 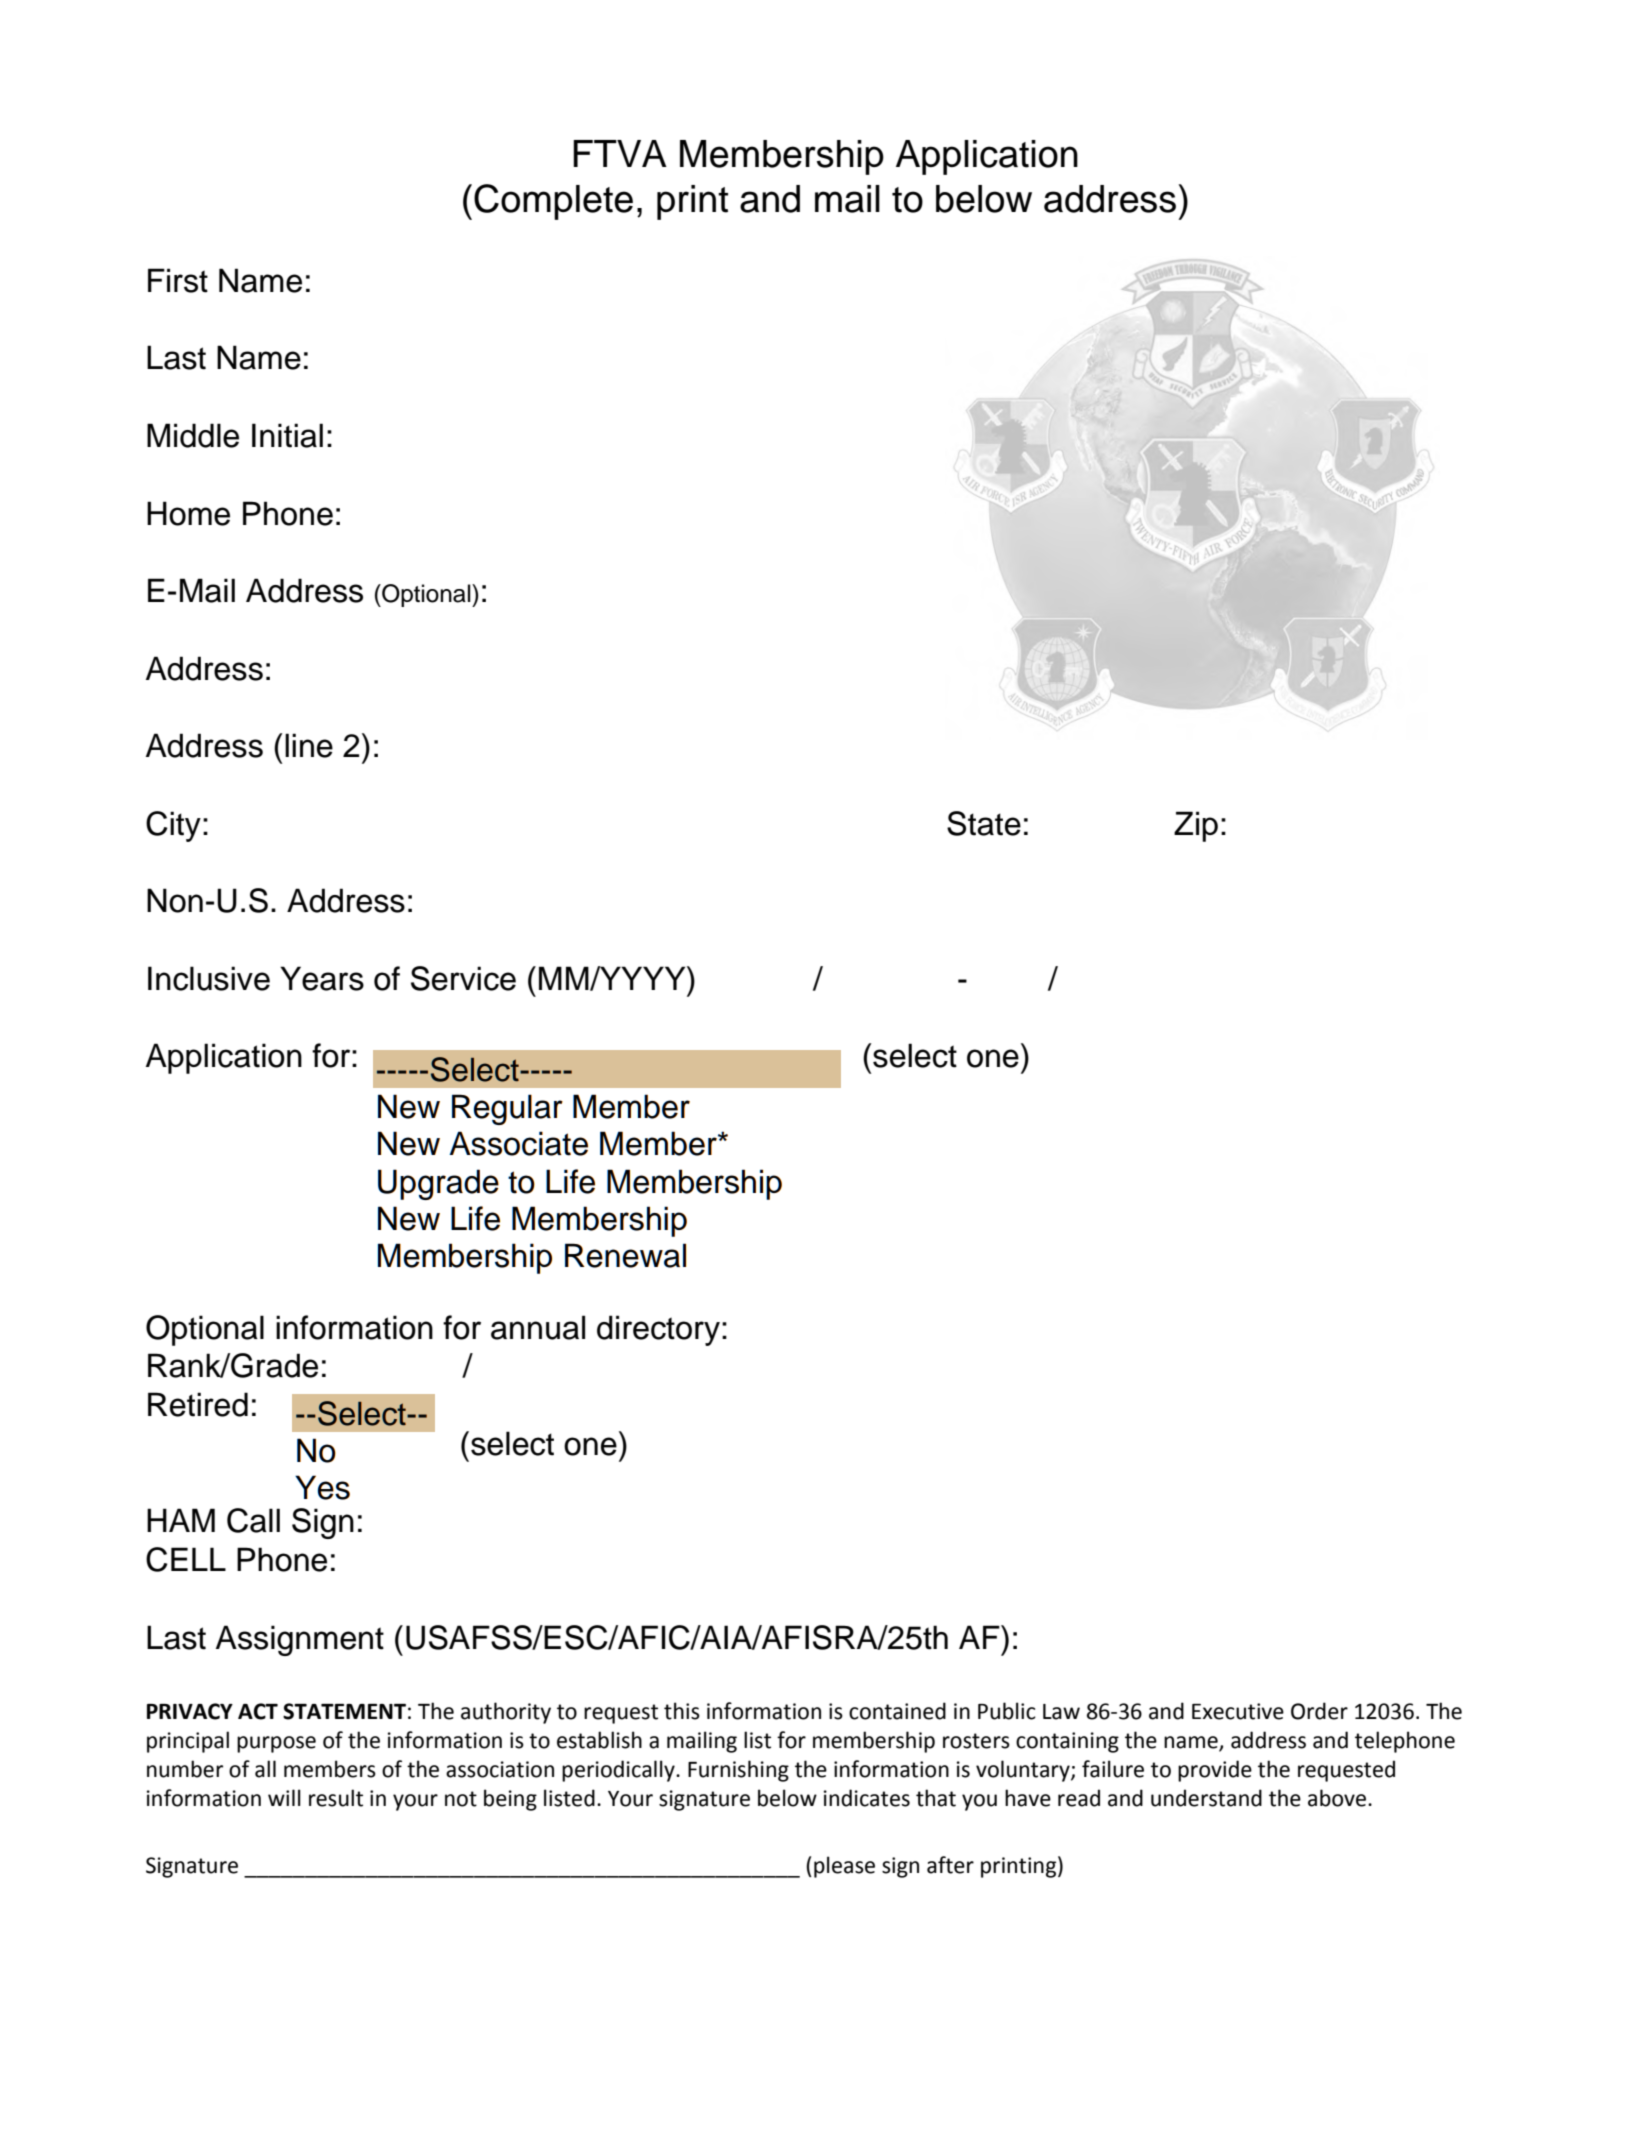 What do you see at coordinates (287, 435) in the image?
I see `Initial` at bounding box center [287, 435].
